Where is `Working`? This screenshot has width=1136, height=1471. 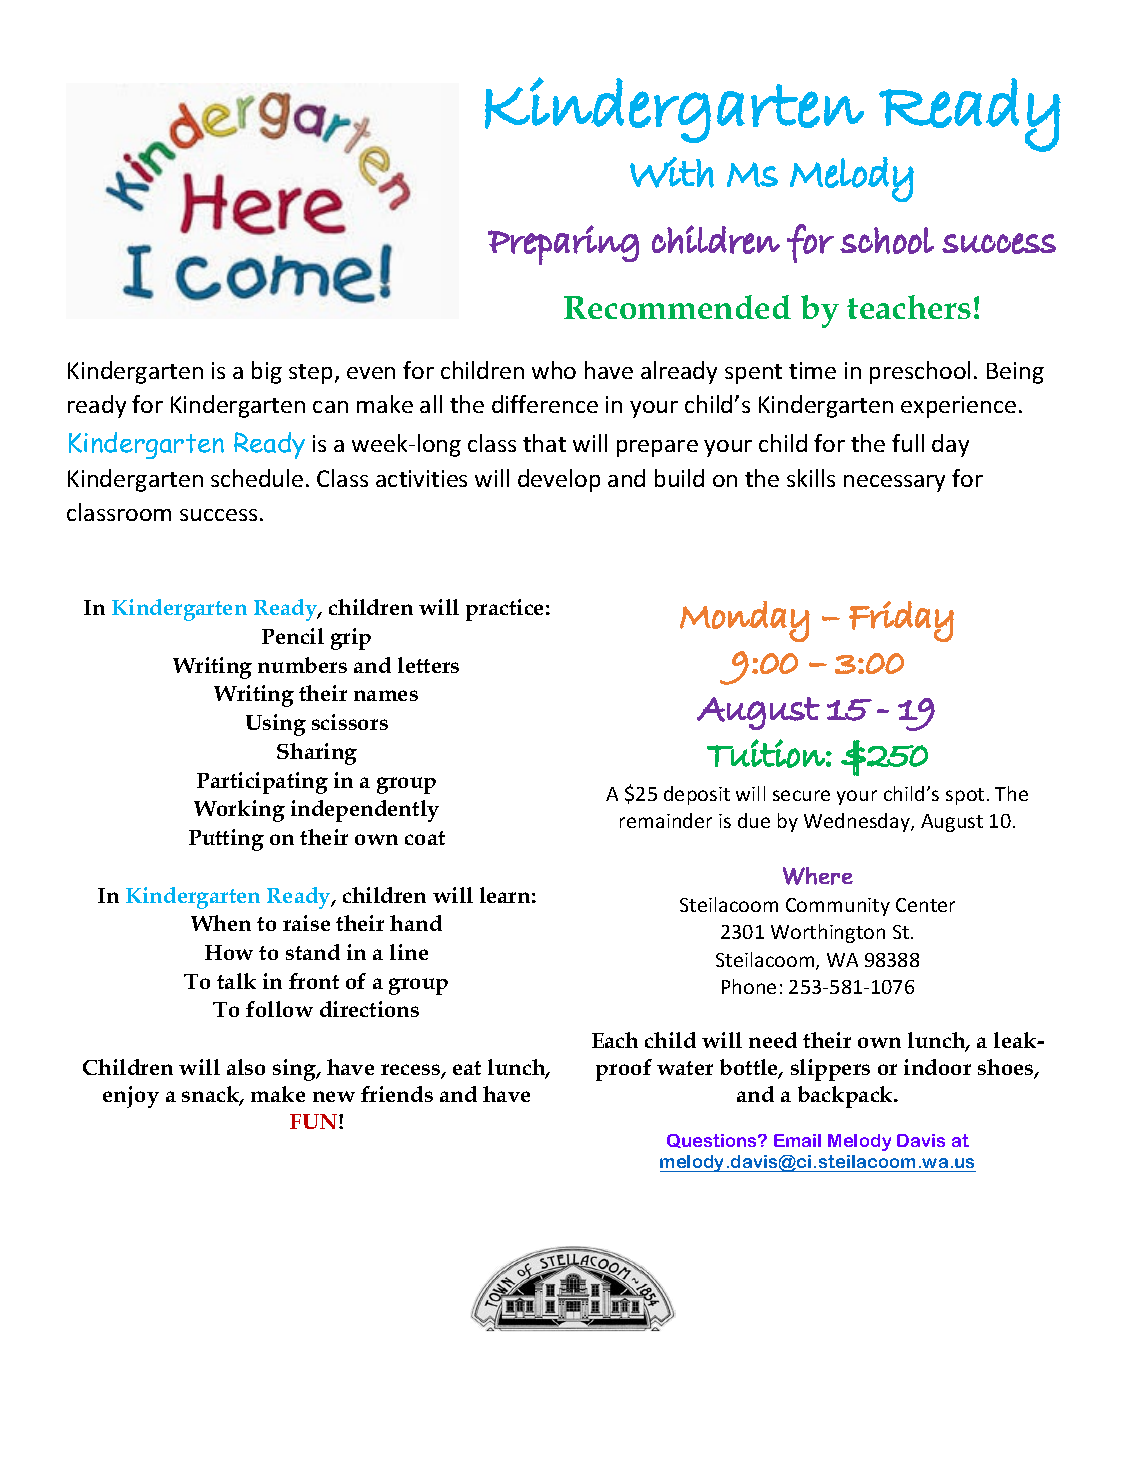 Working is located at coordinates (239, 811).
